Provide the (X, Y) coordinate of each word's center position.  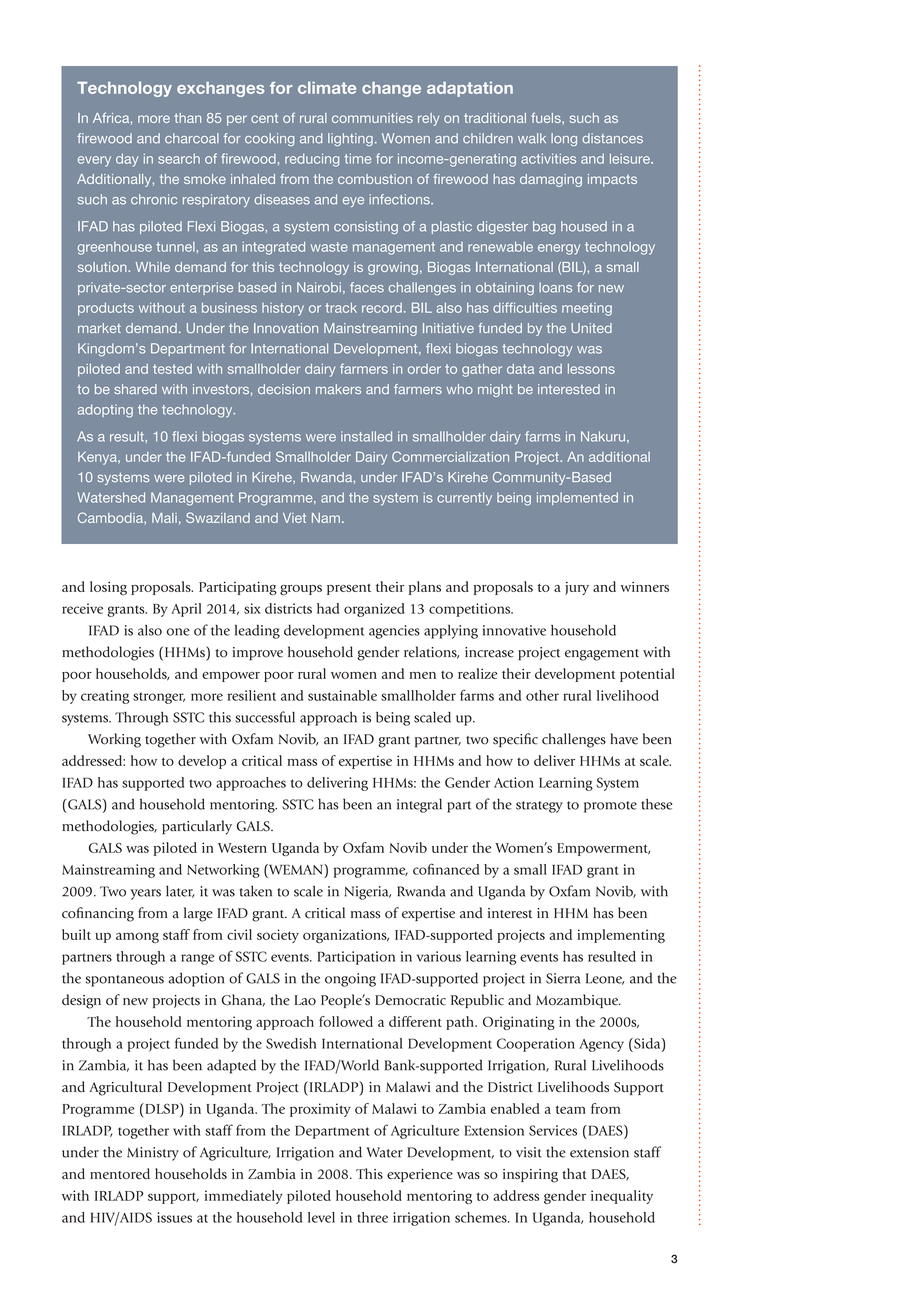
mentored (120, 1173)
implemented (577, 498)
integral (419, 805)
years (146, 894)
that (574, 1173)
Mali (164, 518)
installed (366, 436)
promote (610, 807)
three (372, 1217)
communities (372, 118)
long (564, 139)
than (187, 118)
